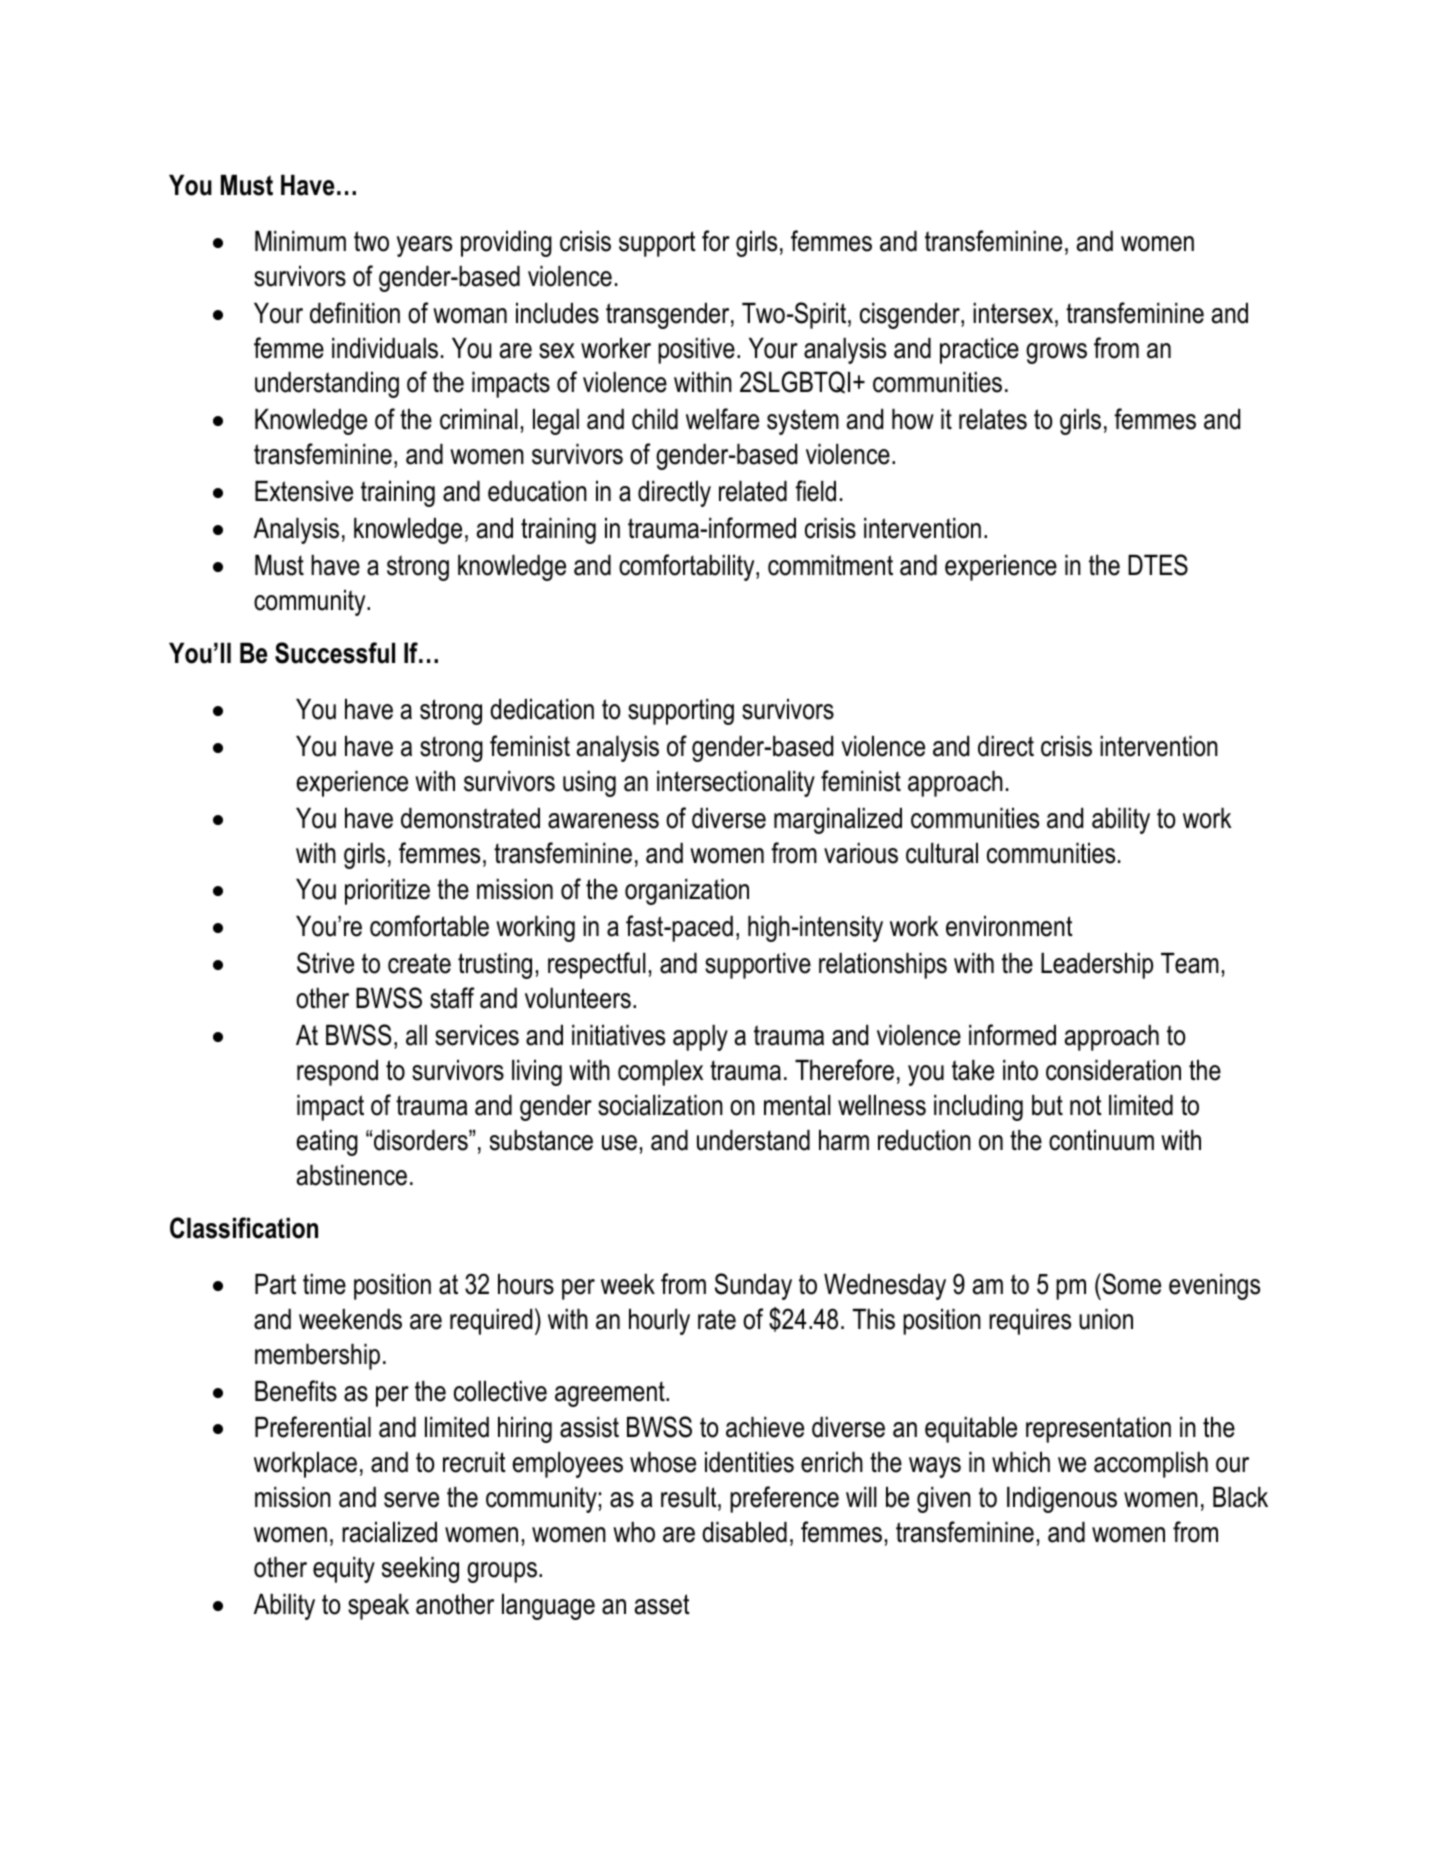 The width and height of the document is (1438, 1861). What do you see at coordinates (696, 351) in the document?
I see `positive` at bounding box center [696, 351].
